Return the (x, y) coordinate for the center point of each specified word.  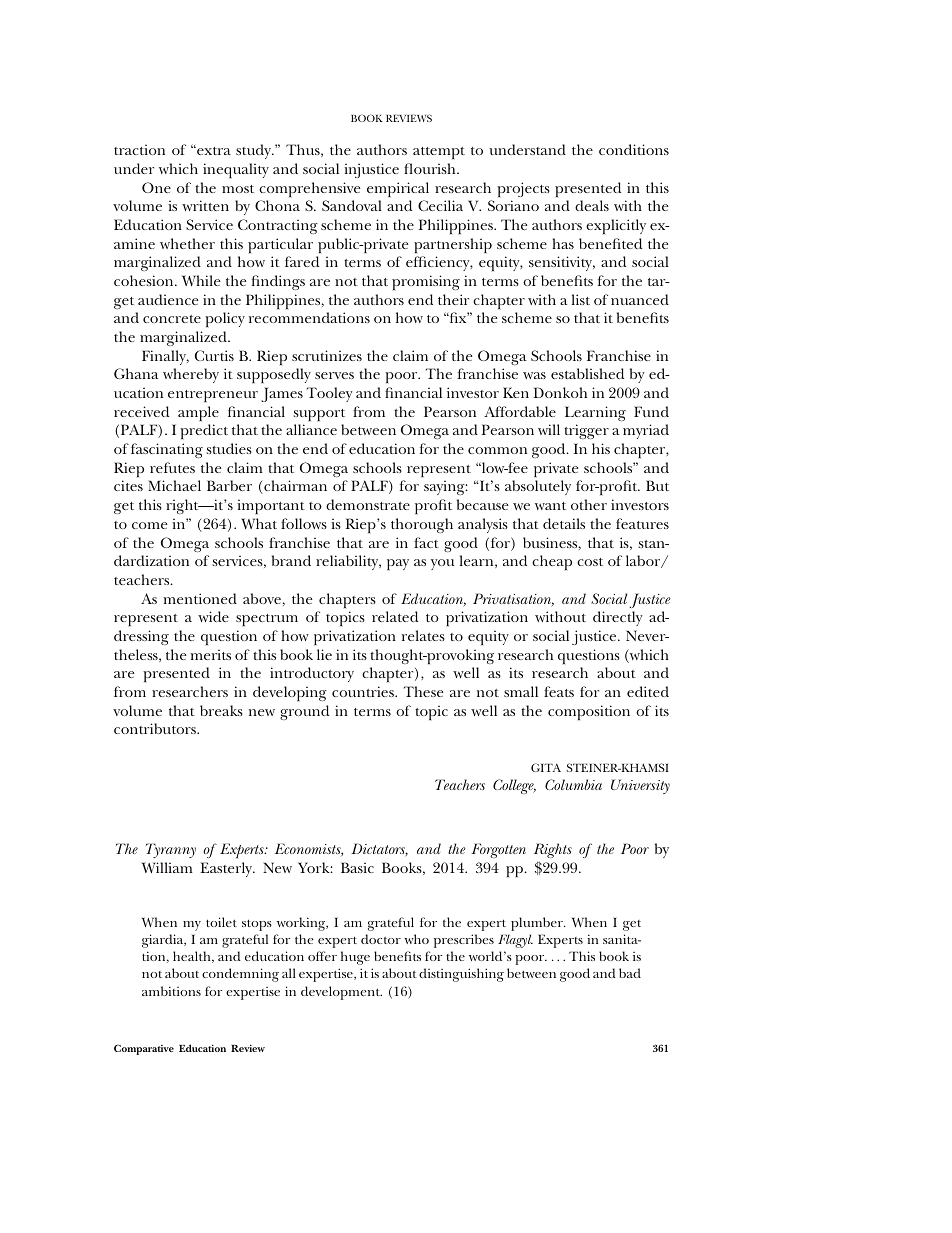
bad (630, 973)
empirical (398, 189)
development (341, 993)
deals (592, 205)
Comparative (144, 1049)
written (205, 205)
